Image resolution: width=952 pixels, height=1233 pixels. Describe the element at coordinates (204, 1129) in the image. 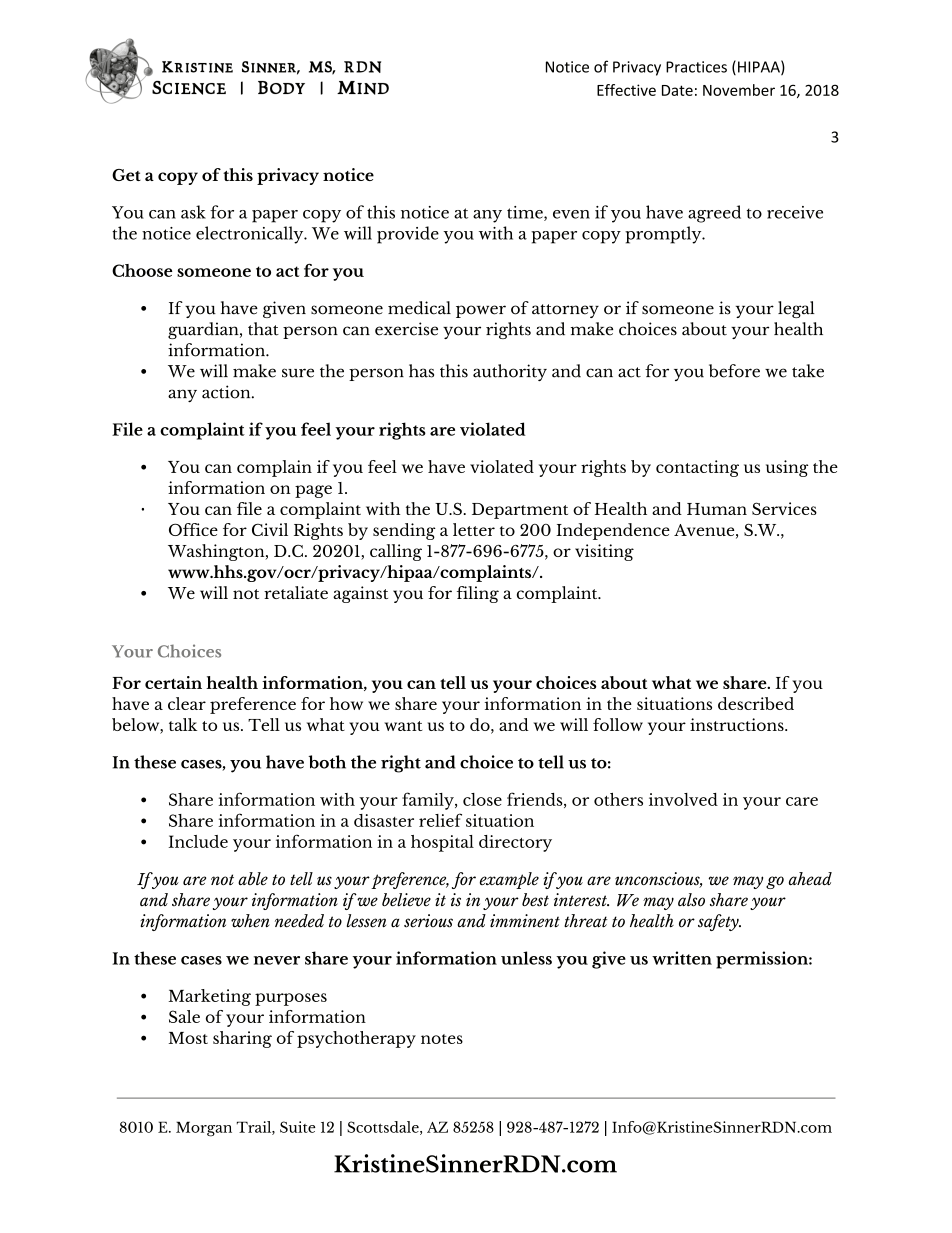

I see `Morgan` at that location.
